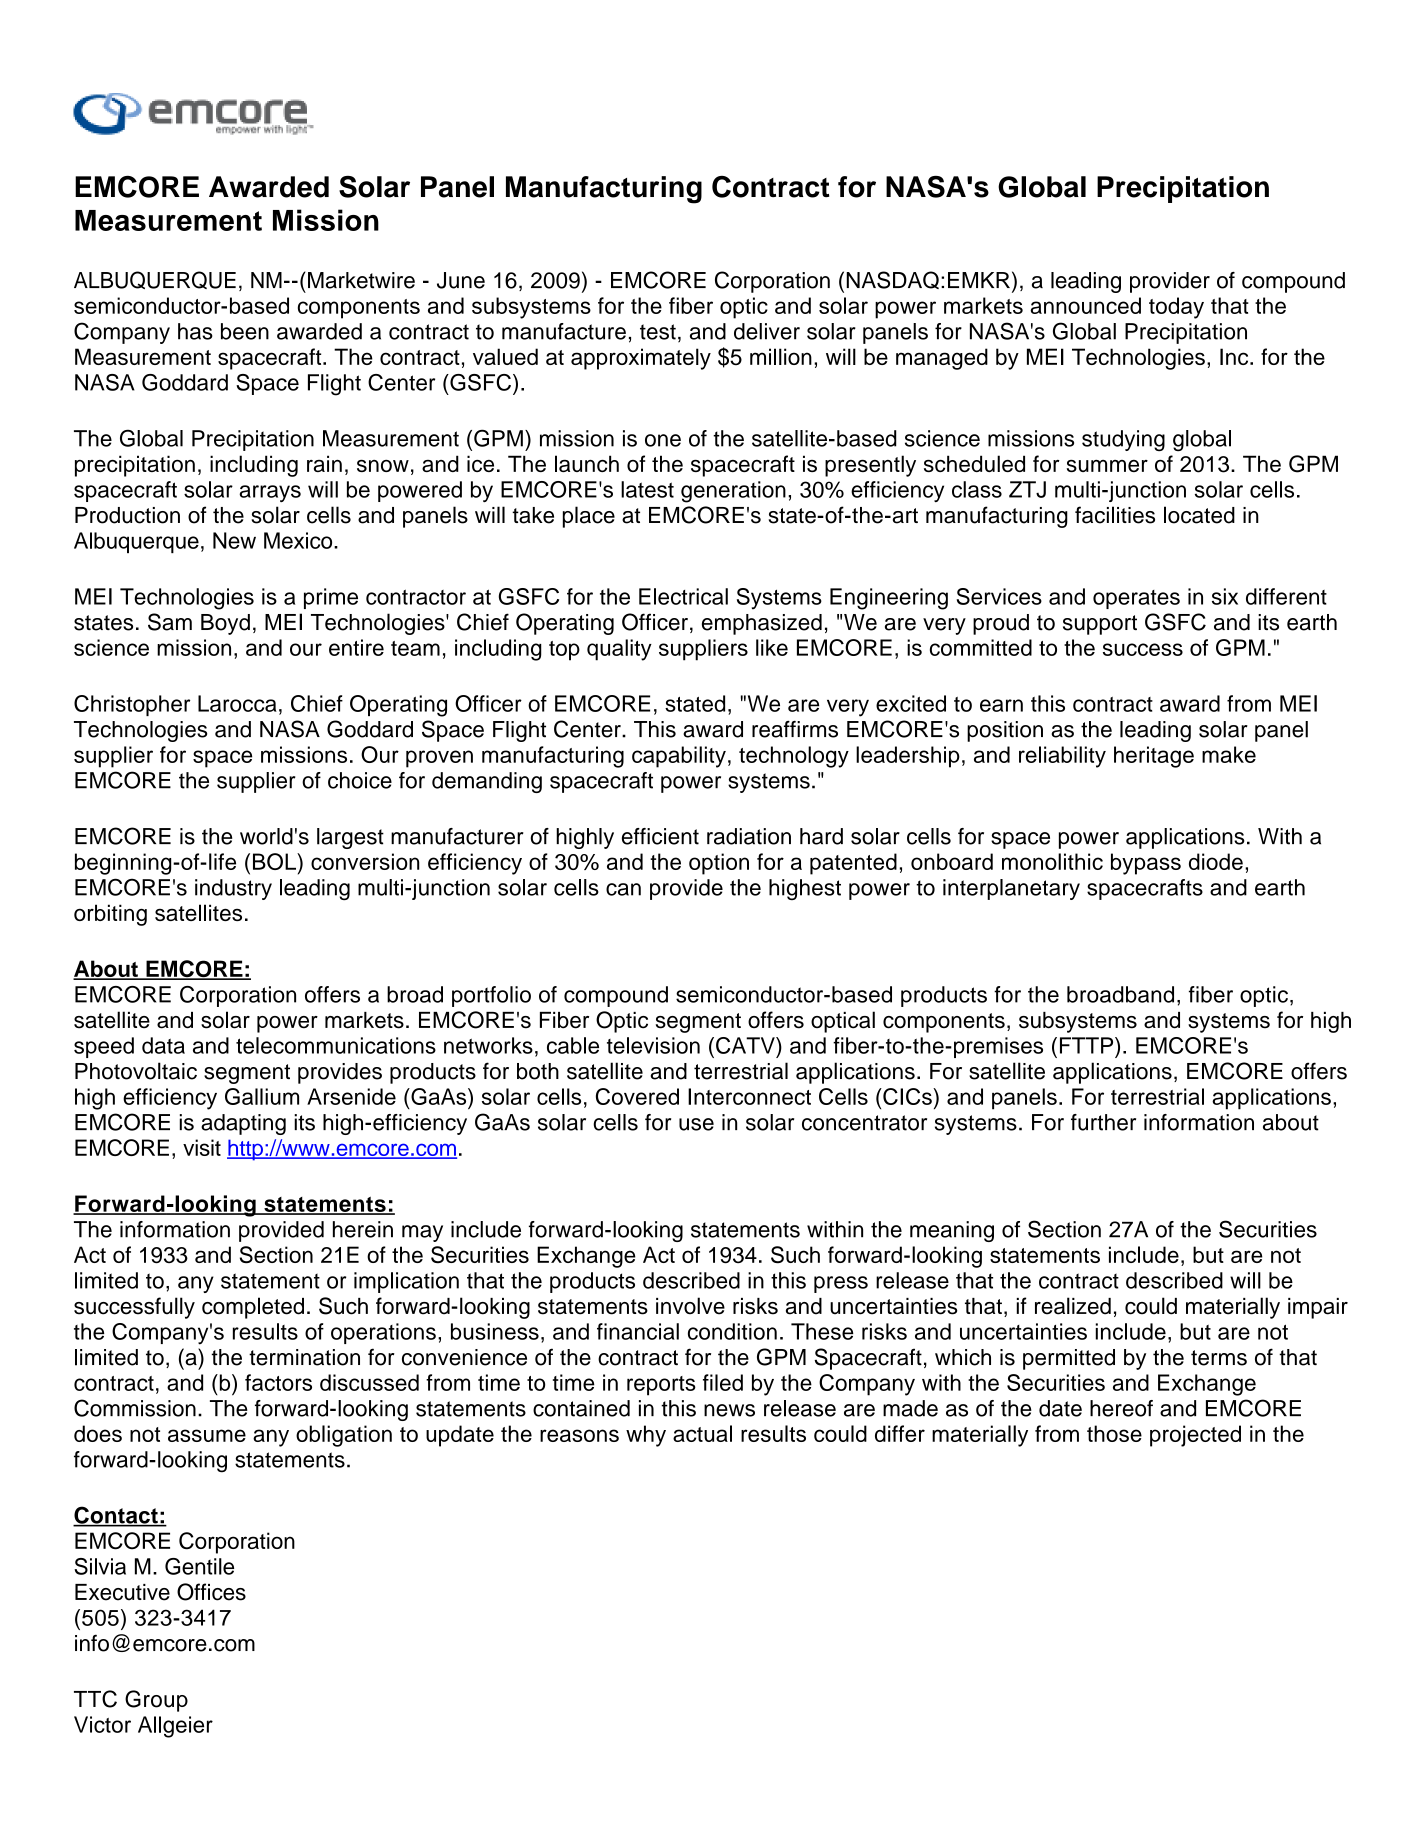 This screenshot has height=1824, width=1410. What do you see at coordinates (1100, 625) in the screenshot?
I see `support` at bounding box center [1100, 625].
